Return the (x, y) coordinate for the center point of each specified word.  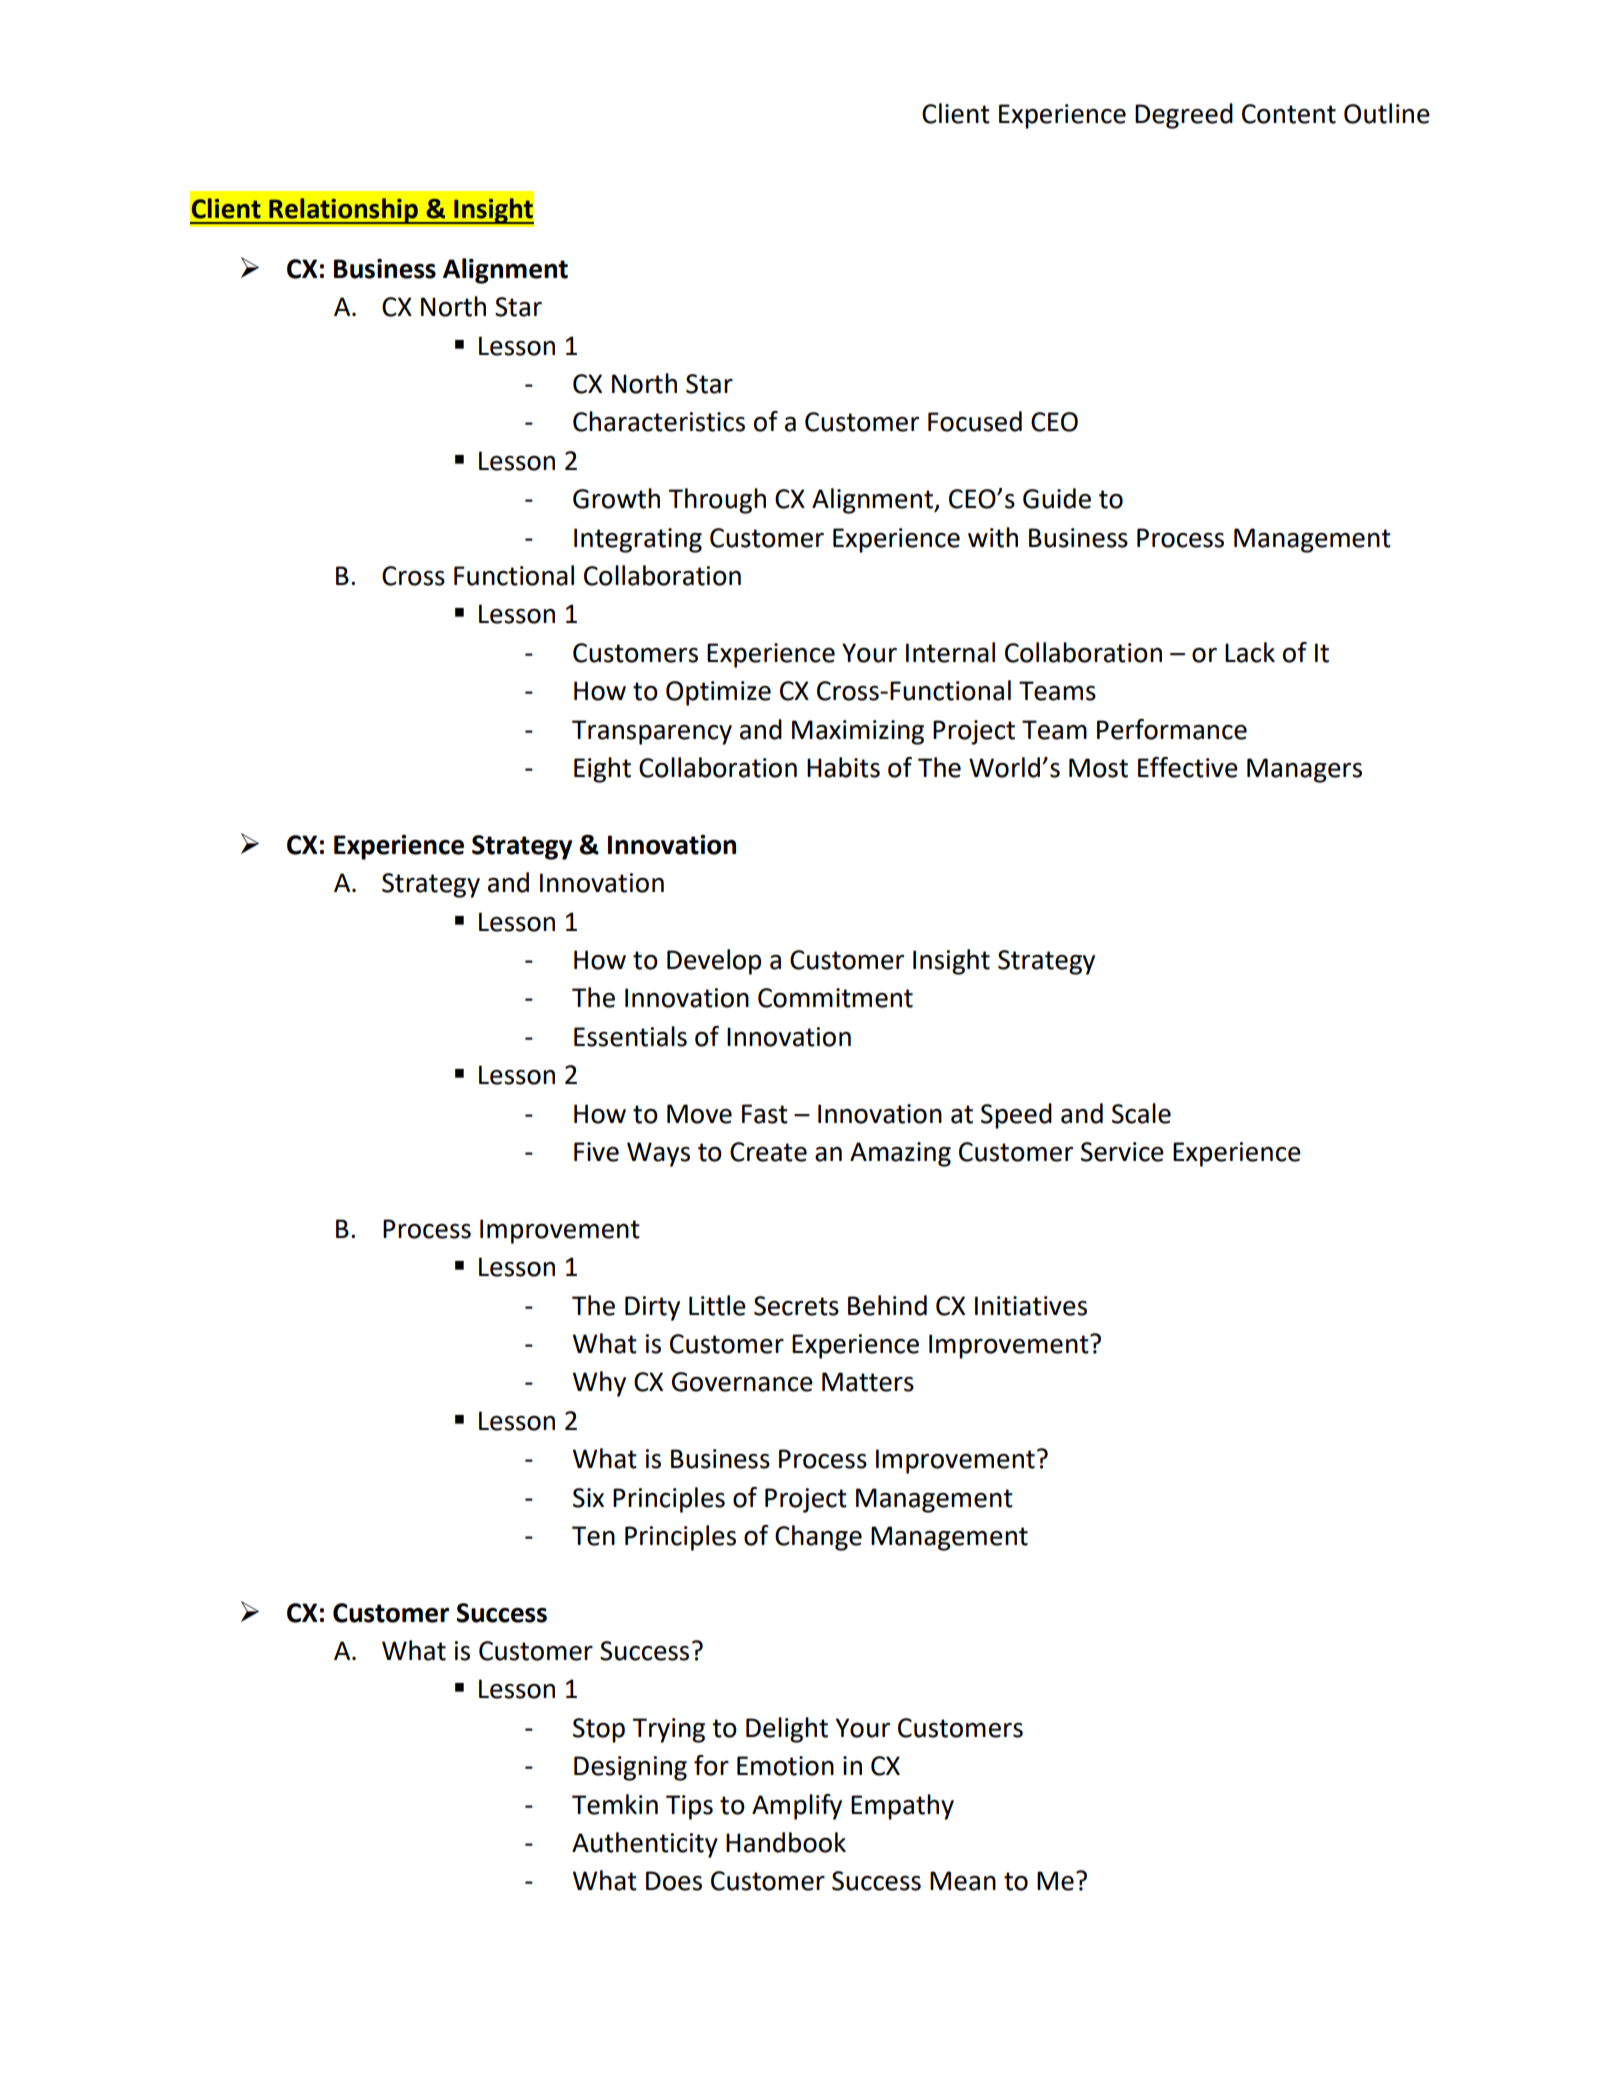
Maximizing (858, 732)
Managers (1304, 770)
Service (1122, 1152)
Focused (975, 421)
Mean (963, 1881)
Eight (602, 770)
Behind (887, 1305)
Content (1289, 114)
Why (599, 1384)
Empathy (902, 1807)
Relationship (343, 211)
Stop (599, 1730)
